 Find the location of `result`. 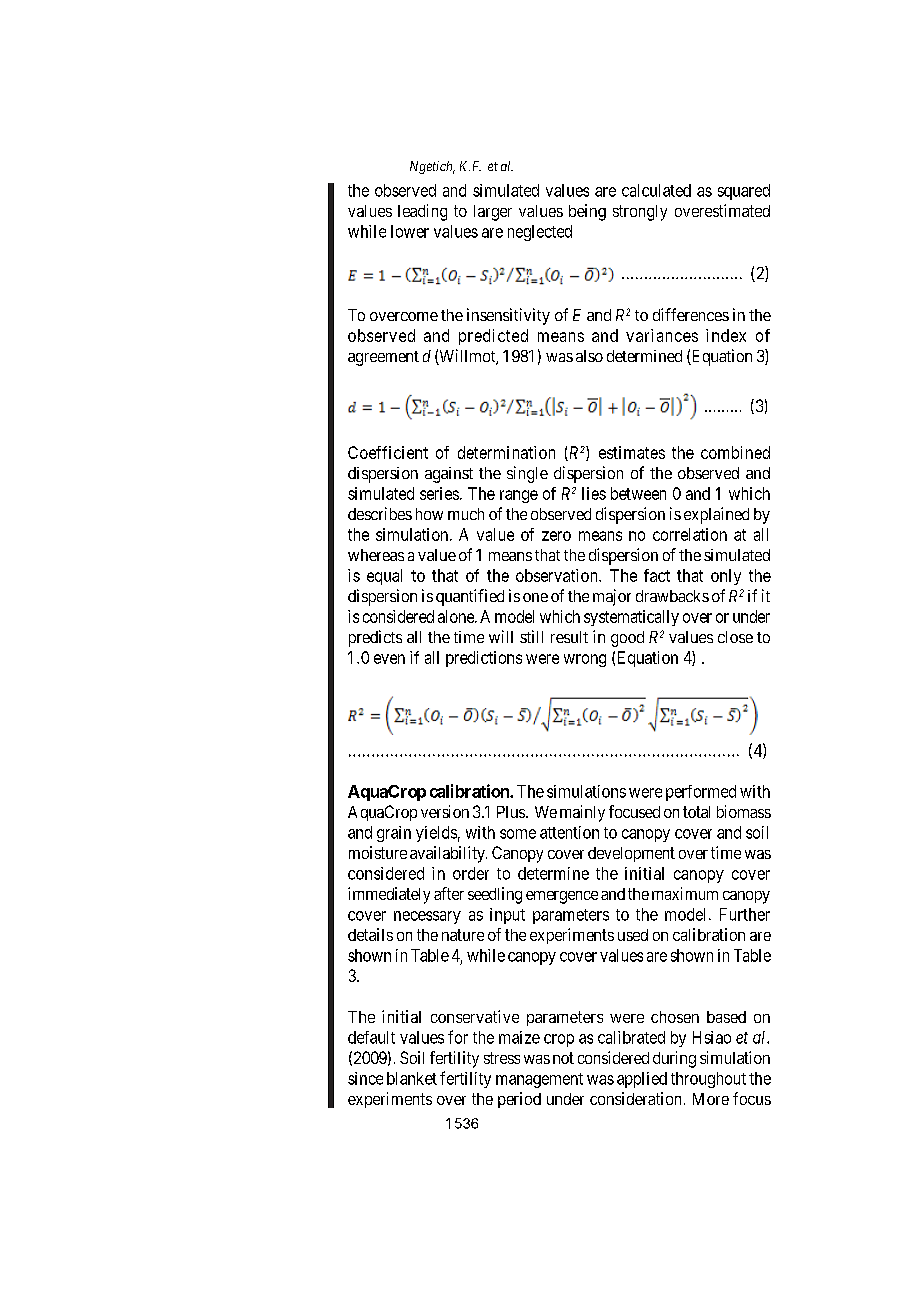

result is located at coordinates (569, 637).
